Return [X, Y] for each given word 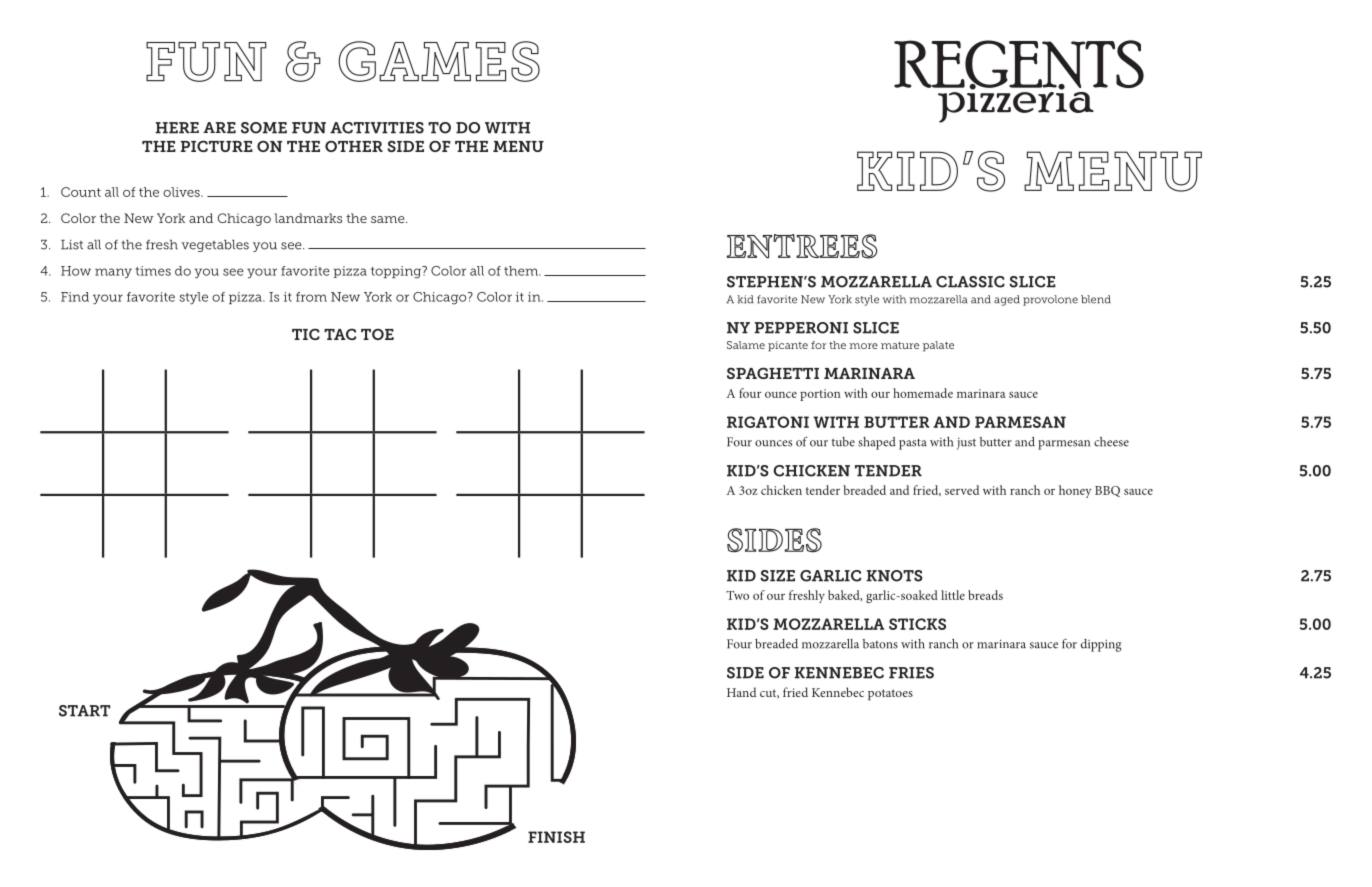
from [311, 297]
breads [985, 595]
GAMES [439, 61]
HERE [177, 128]
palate [938, 346]
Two [737, 595]
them [522, 271]
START [84, 711]
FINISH [556, 837]
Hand [741, 692]
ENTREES [802, 246]
